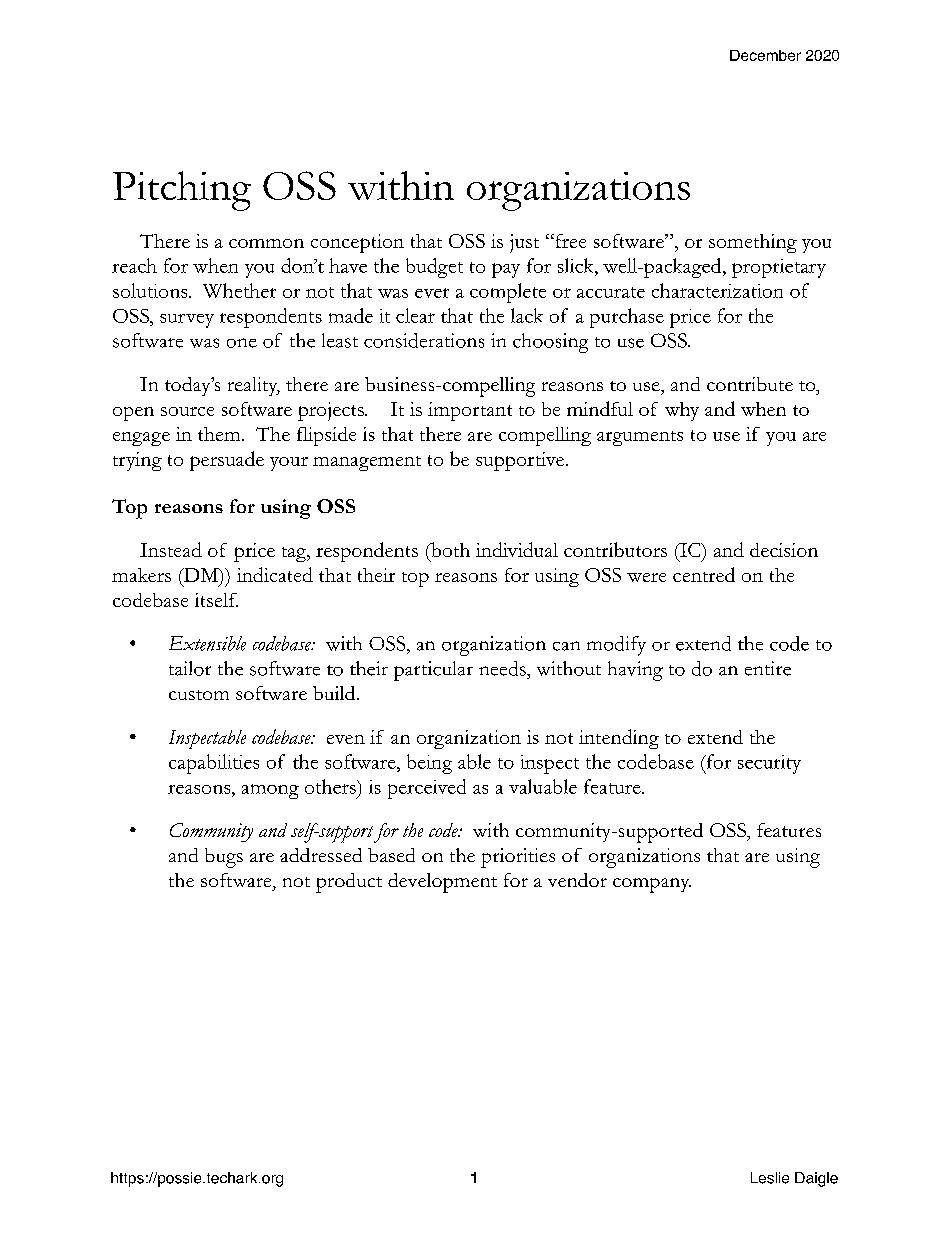 The width and height of the screenshot is (952, 1233). What do you see at coordinates (750, 384) in the screenshot?
I see `contribute` at bounding box center [750, 384].
